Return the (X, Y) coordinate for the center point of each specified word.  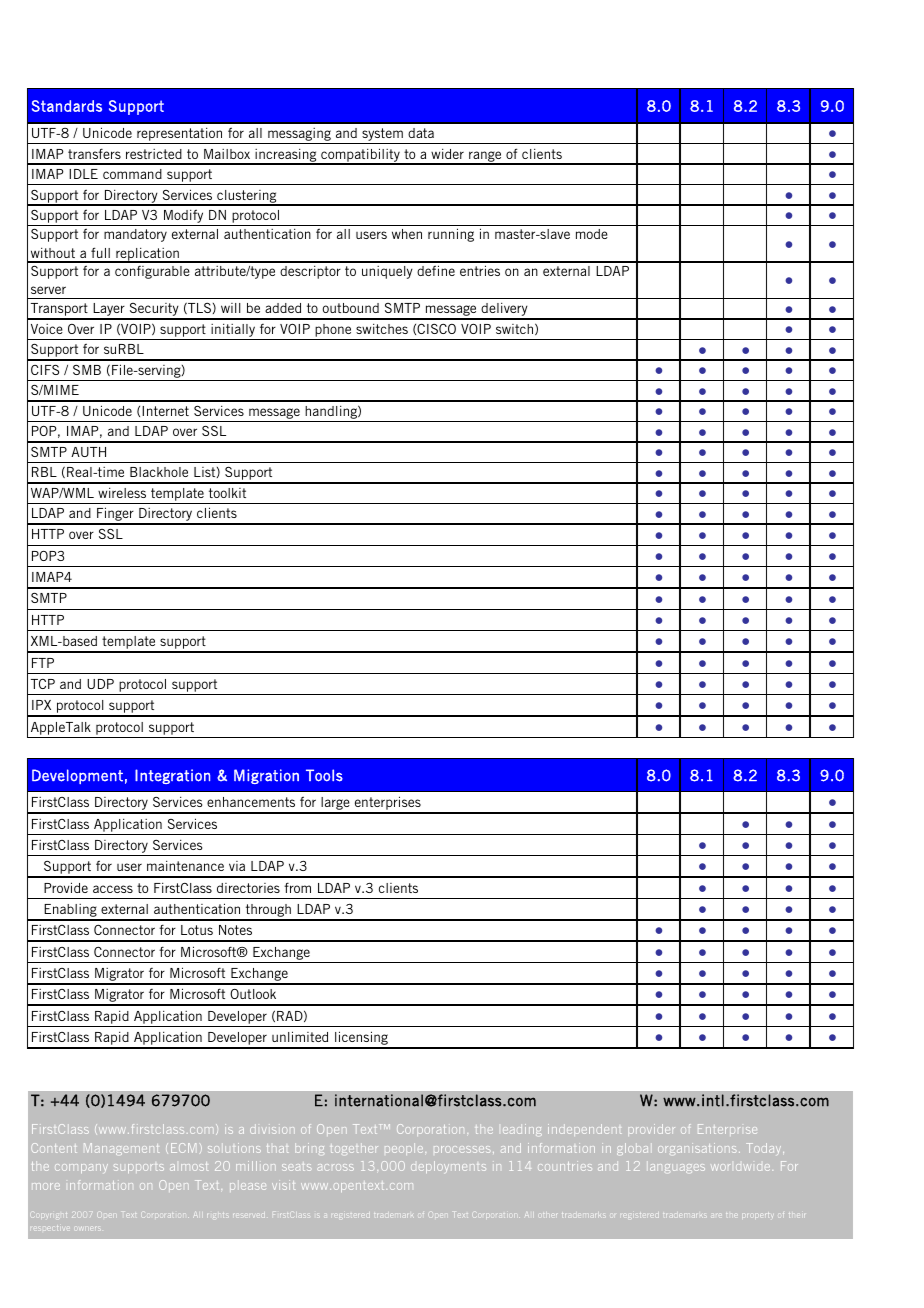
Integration (172, 776)
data (421, 133)
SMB (87, 370)
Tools (324, 775)
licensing (361, 1039)
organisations (697, 1148)
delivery (504, 311)
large (335, 805)
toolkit (227, 493)
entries (480, 270)
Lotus (197, 930)
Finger (115, 515)
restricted (154, 154)
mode (592, 234)
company (81, 1168)
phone (333, 332)
